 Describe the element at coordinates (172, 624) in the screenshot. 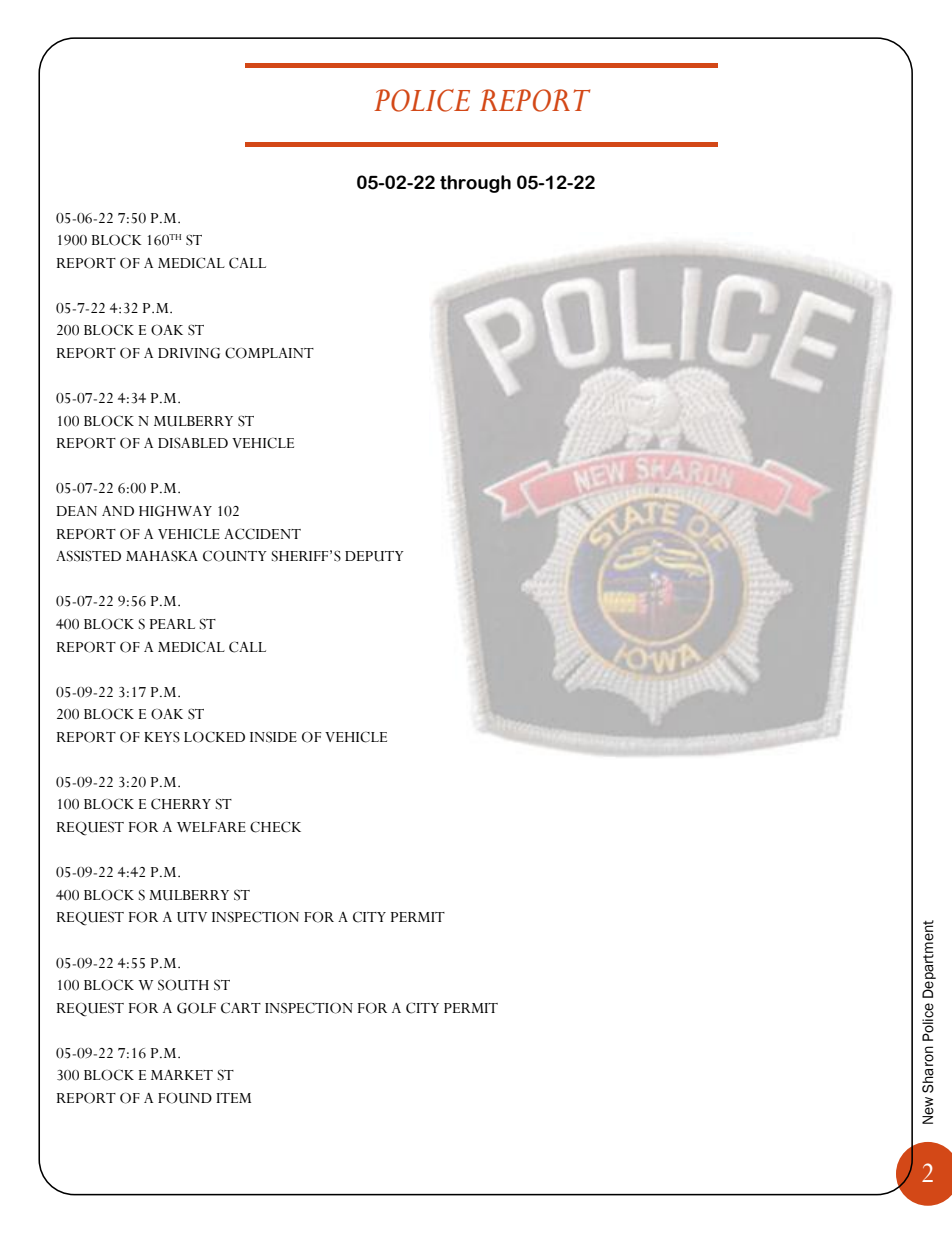

I see `PEARL` at that location.
